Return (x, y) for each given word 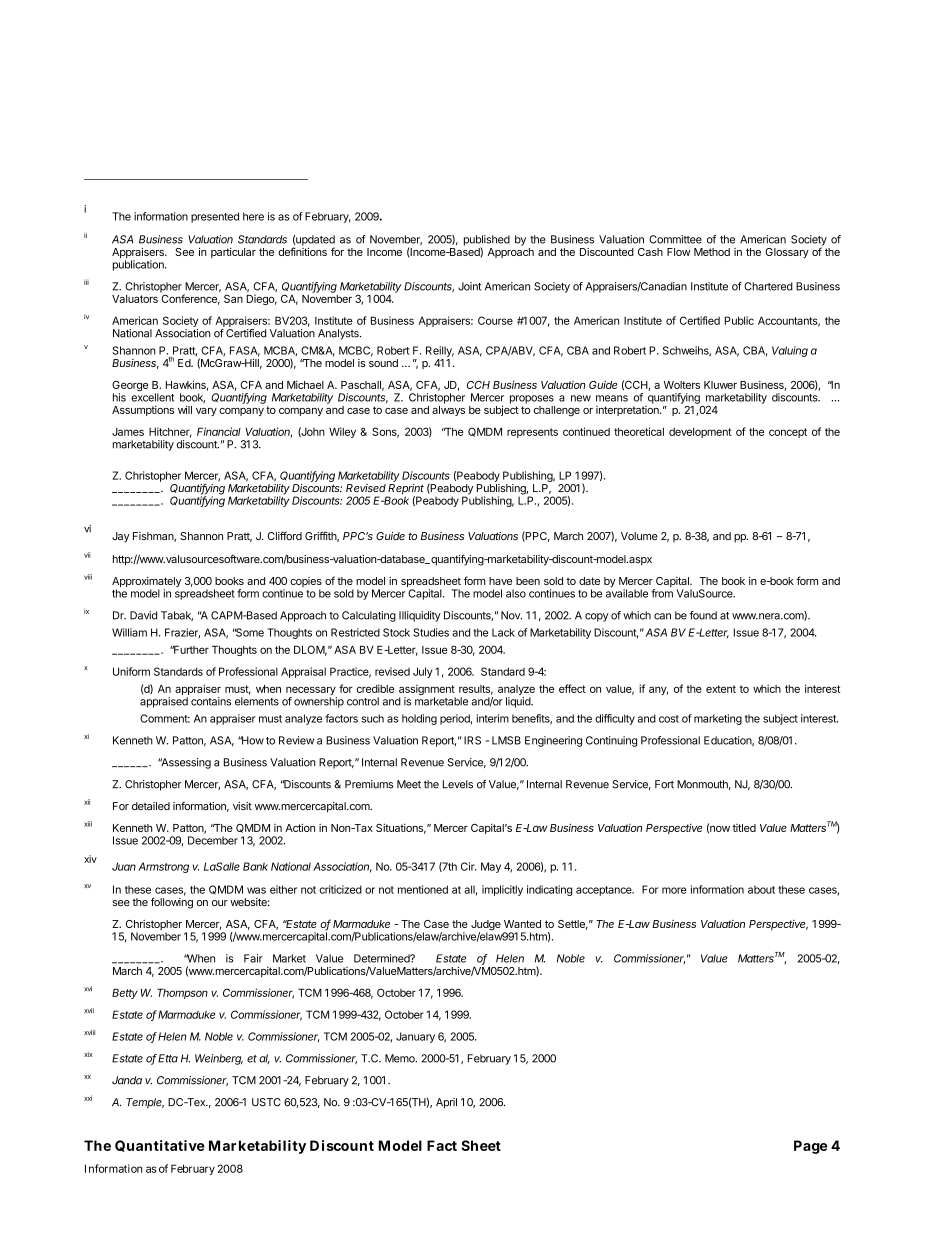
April (446, 1103)
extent (721, 689)
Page (810, 1147)
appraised (164, 702)
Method (712, 252)
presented (215, 217)
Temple (145, 1103)
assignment (427, 691)
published (487, 241)
